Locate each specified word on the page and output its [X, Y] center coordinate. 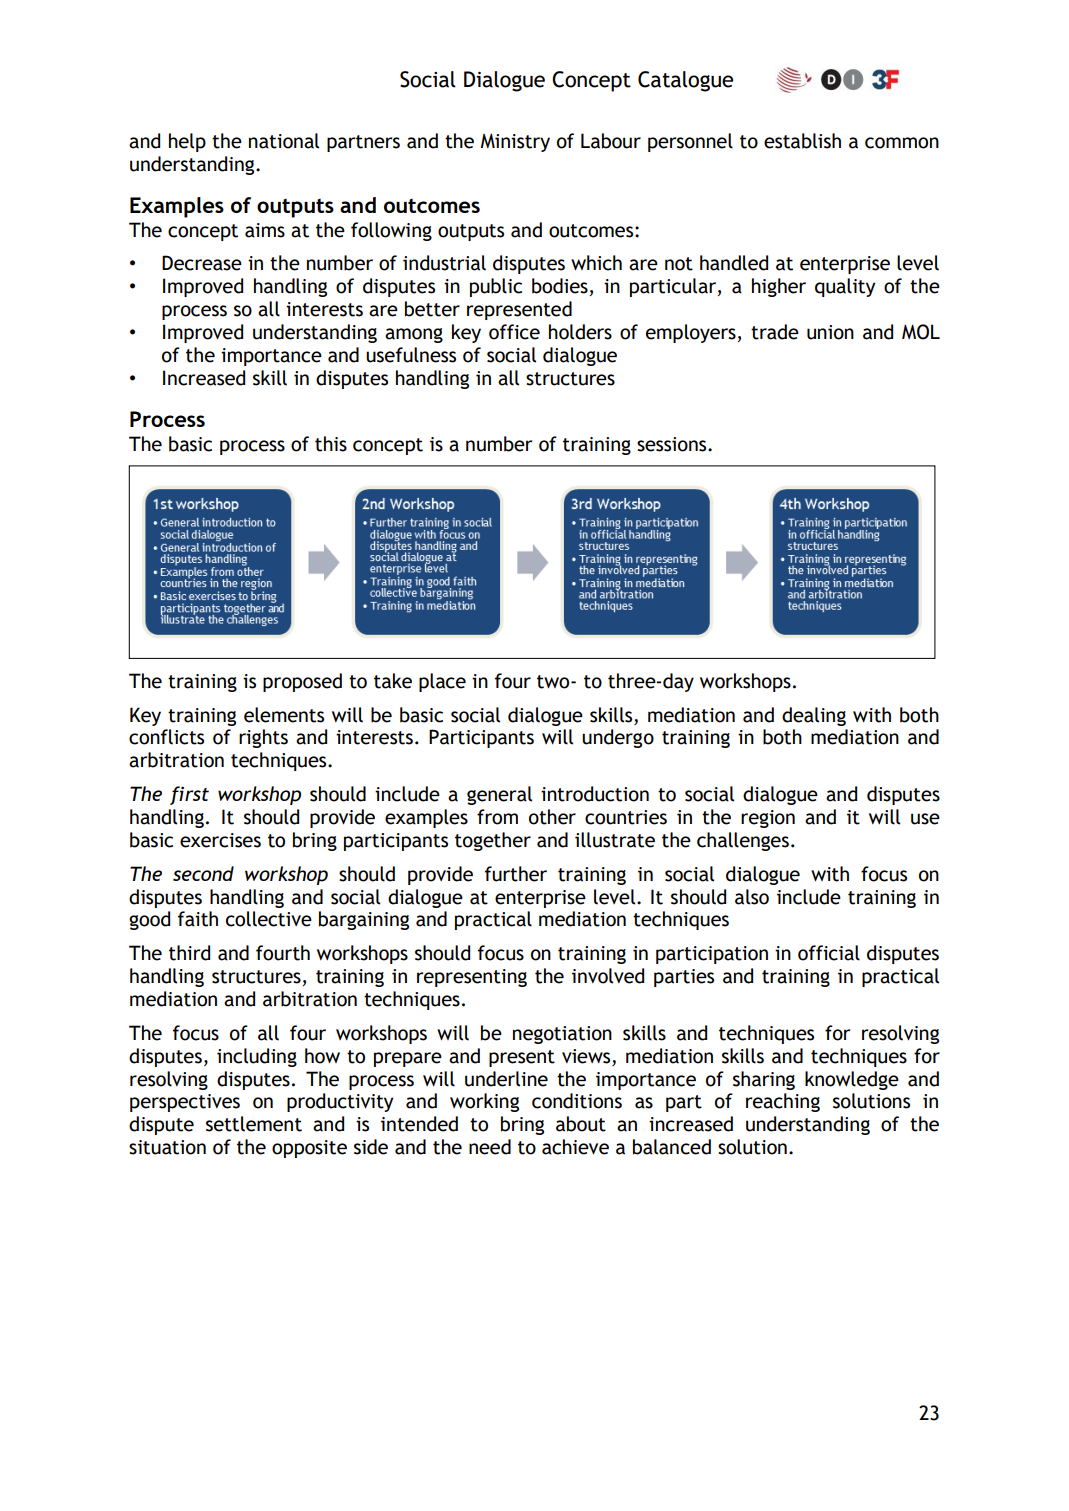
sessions [673, 444]
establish [802, 141]
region [768, 819]
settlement [254, 1124]
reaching [783, 1102]
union [830, 332]
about [581, 1124]
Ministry [515, 143]
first [189, 795]
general [499, 795]
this [331, 444]
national [284, 141]
